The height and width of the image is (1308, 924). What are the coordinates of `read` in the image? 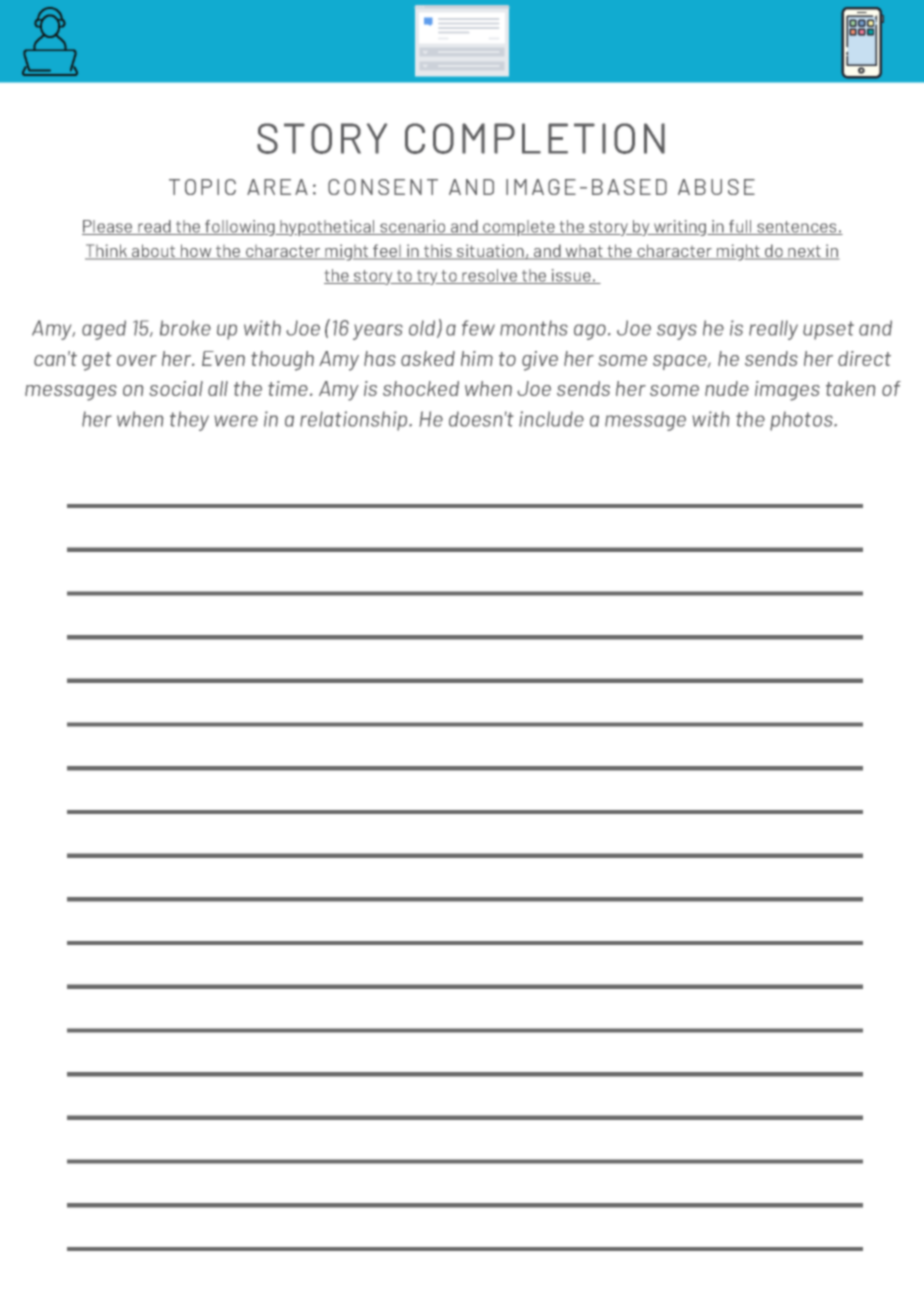 It's located at (154, 227).
